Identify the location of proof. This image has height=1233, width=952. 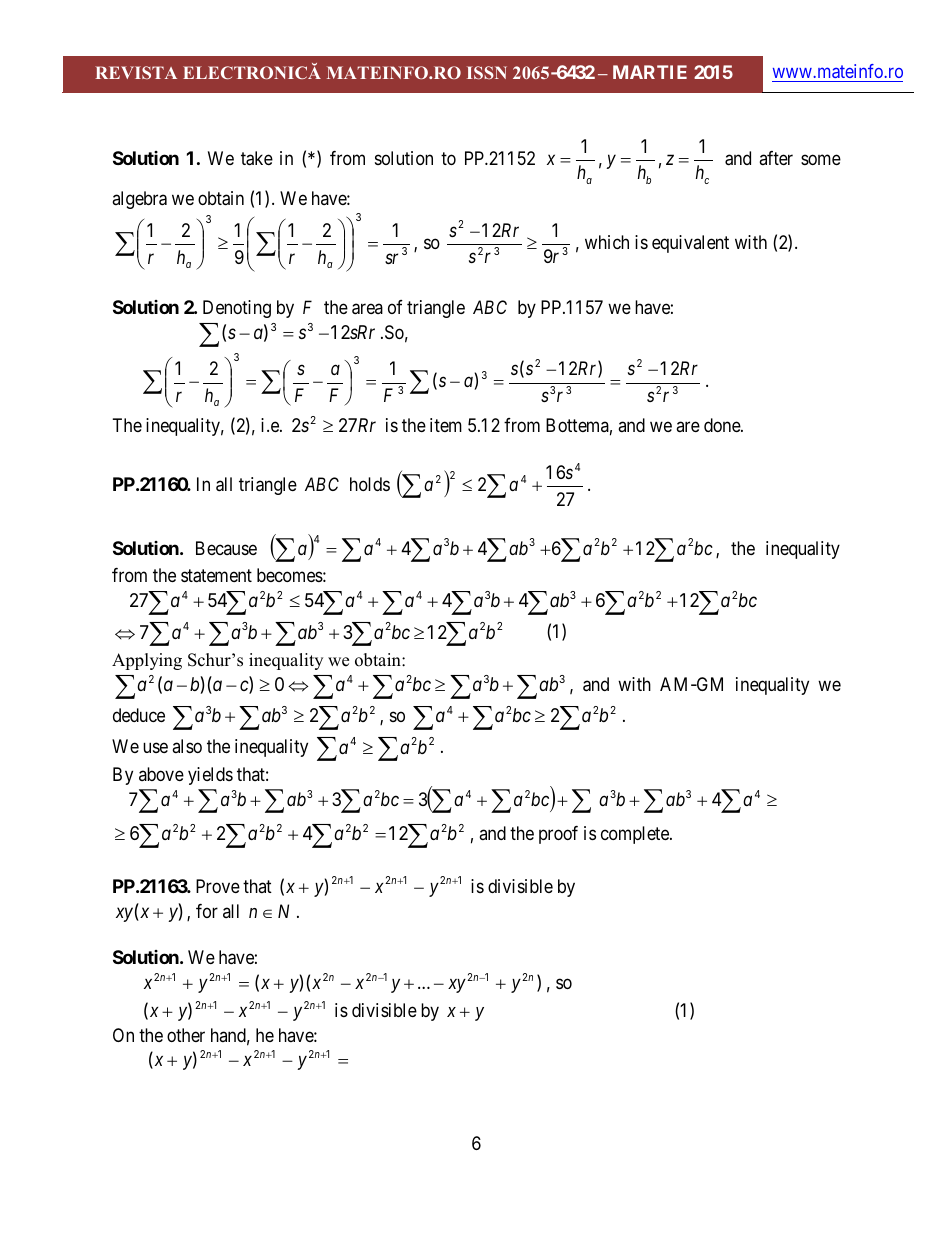
(558, 835).
